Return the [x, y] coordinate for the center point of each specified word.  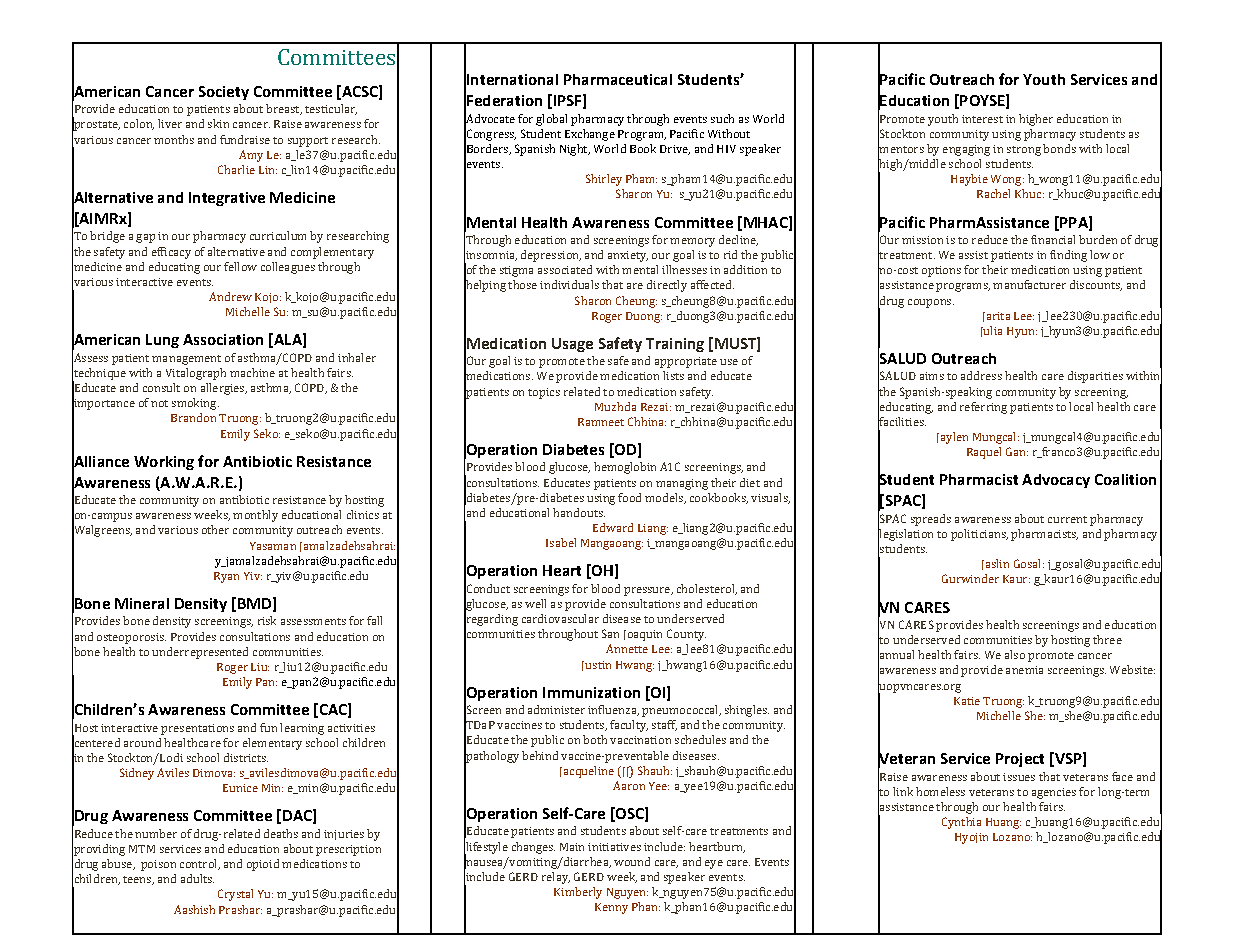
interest [982, 119]
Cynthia [961, 823]
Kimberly [578, 893]
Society [224, 93]
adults [197, 878]
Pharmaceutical [618, 79]
